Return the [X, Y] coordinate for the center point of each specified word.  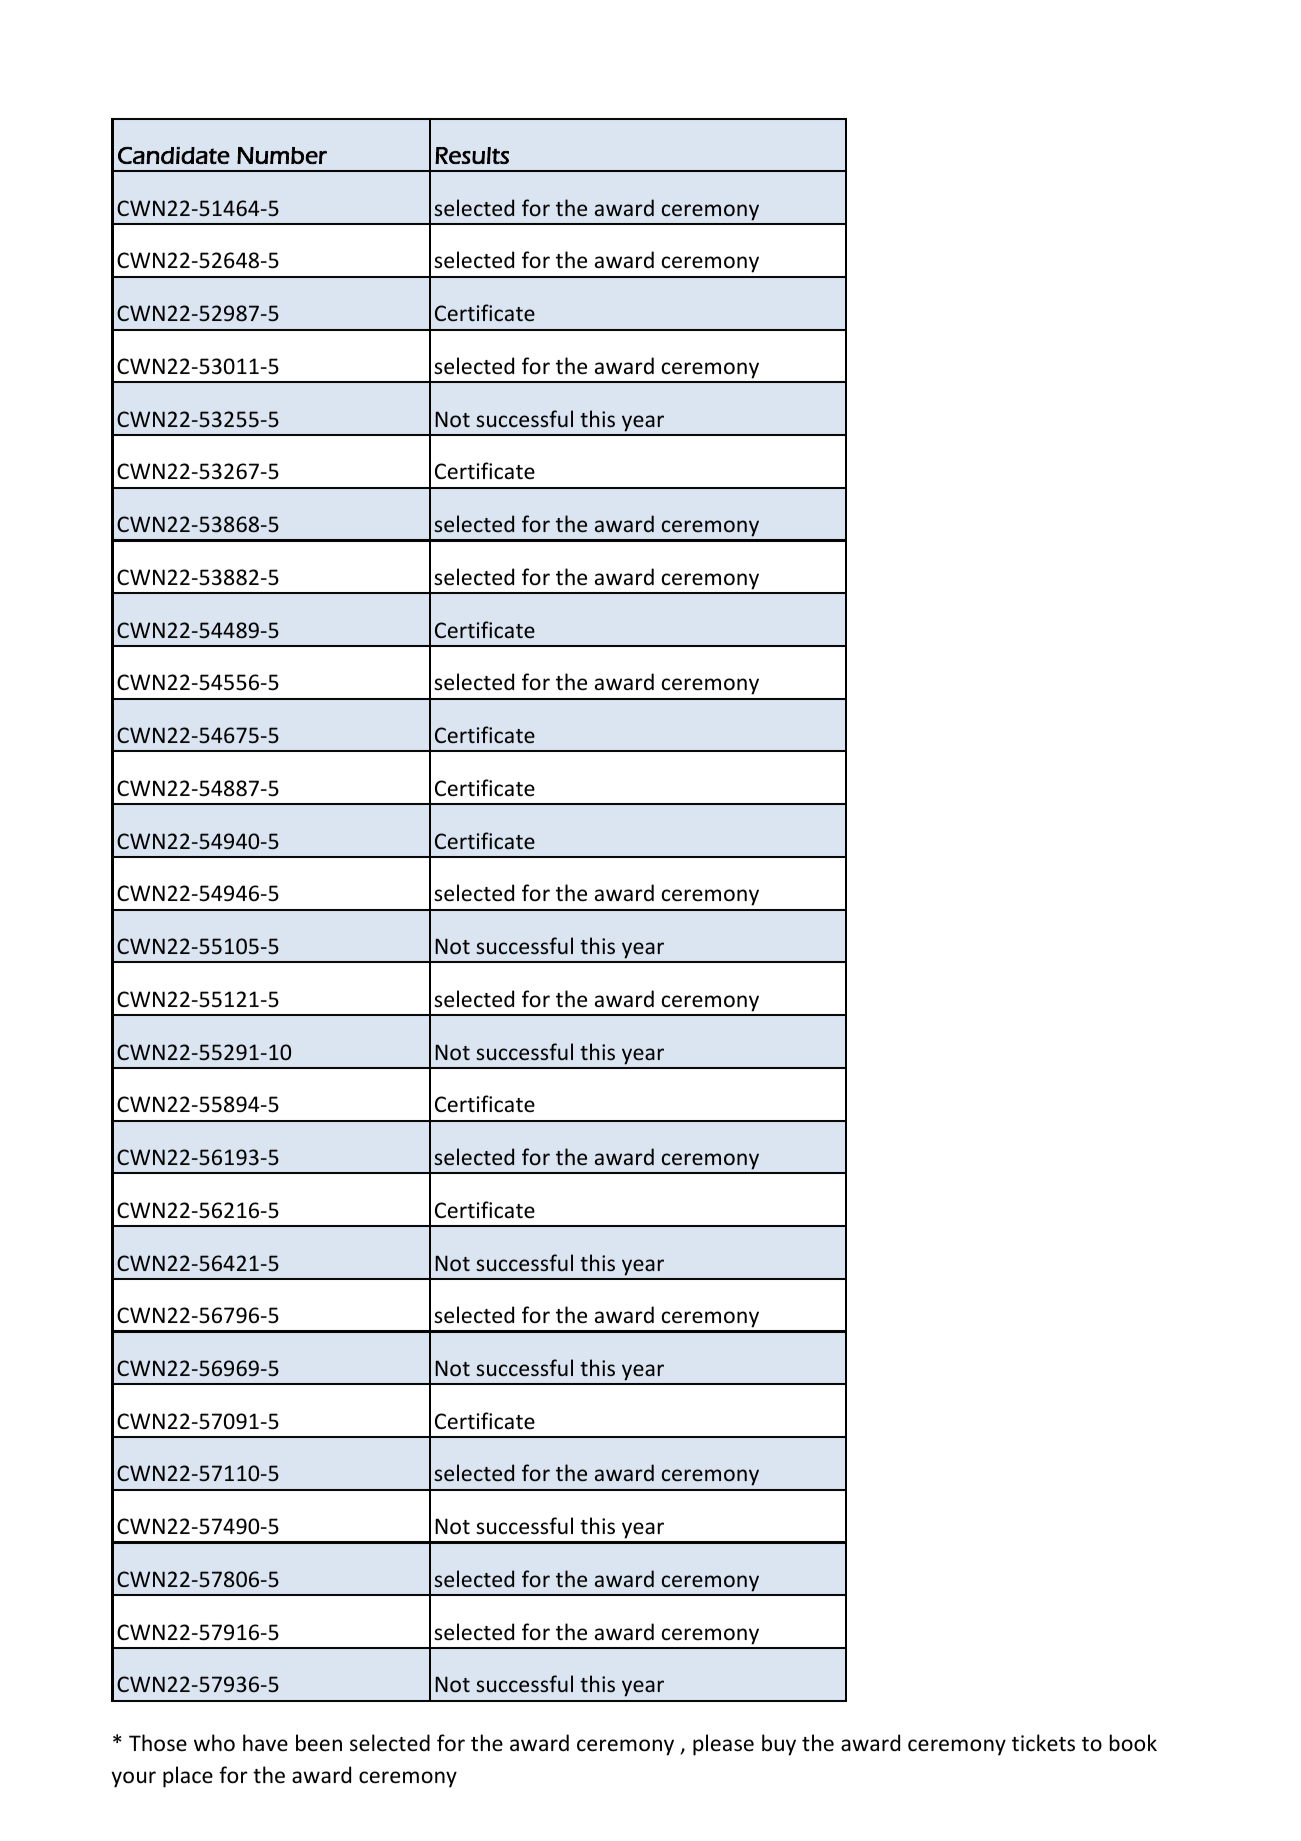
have [265, 1742]
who [214, 1743]
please [723, 1745]
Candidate [174, 155]
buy [779, 1745]
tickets [1043, 1743]
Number [282, 155]
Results [472, 155]
